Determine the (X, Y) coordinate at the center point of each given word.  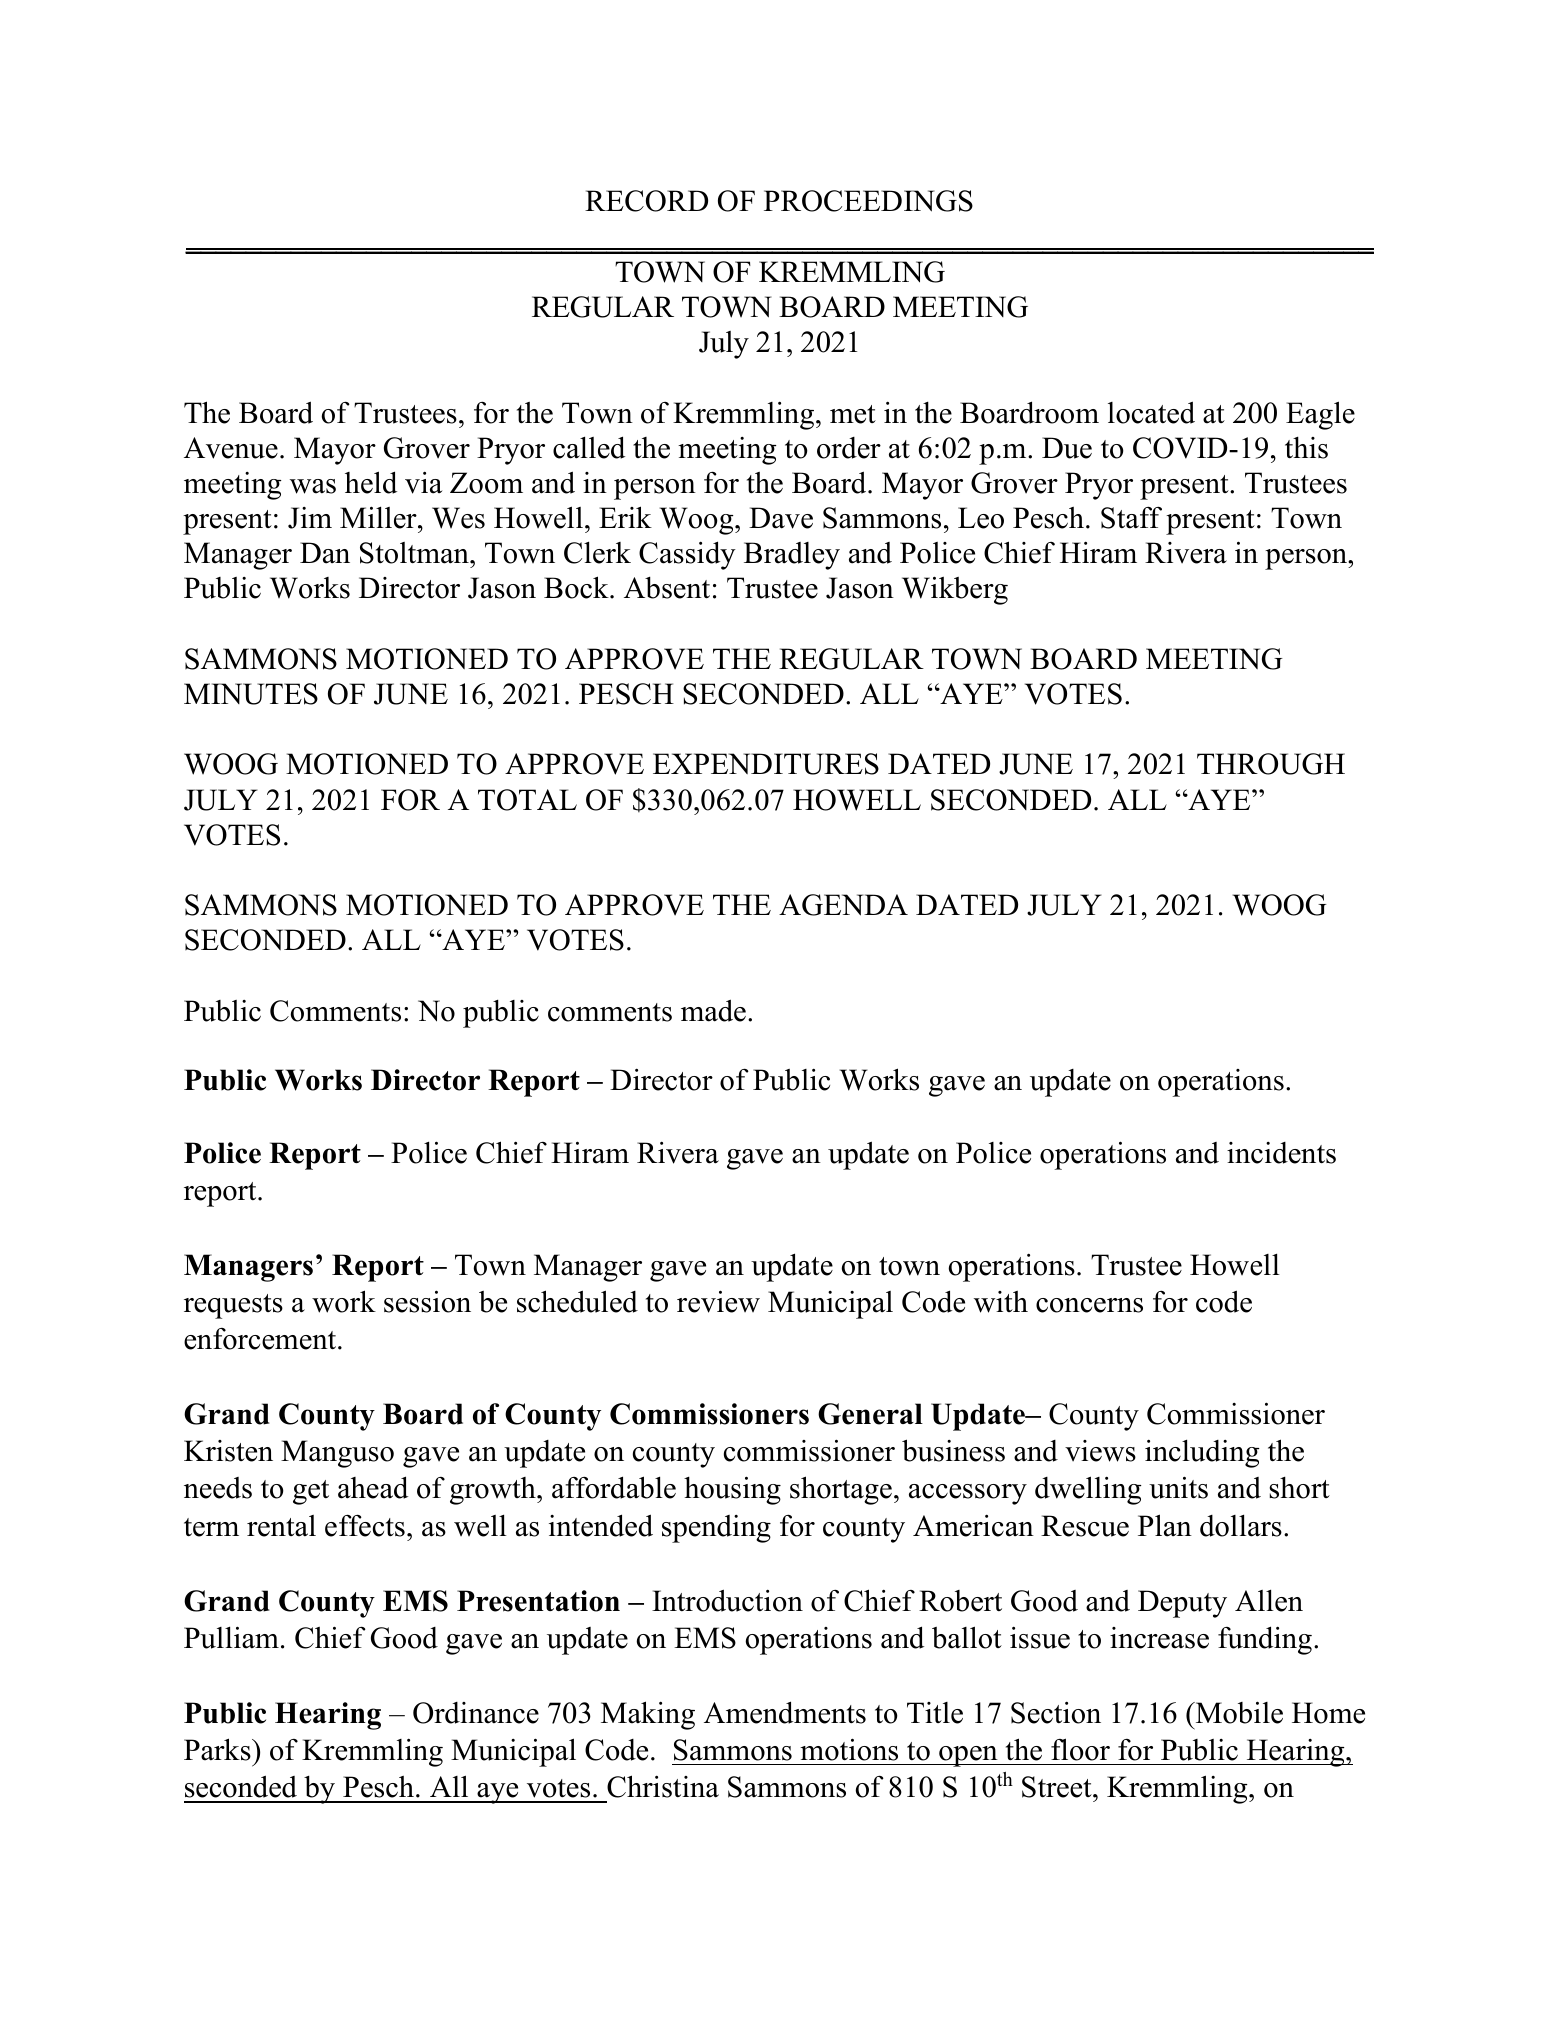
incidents (1281, 1153)
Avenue (231, 448)
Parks (218, 1749)
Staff (1131, 518)
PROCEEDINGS (868, 201)
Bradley (792, 556)
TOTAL (527, 800)
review (718, 1301)
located (1151, 412)
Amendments (785, 1712)
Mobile (1238, 1712)
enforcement (261, 1339)
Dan (325, 553)
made (713, 1010)
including (1202, 1453)
